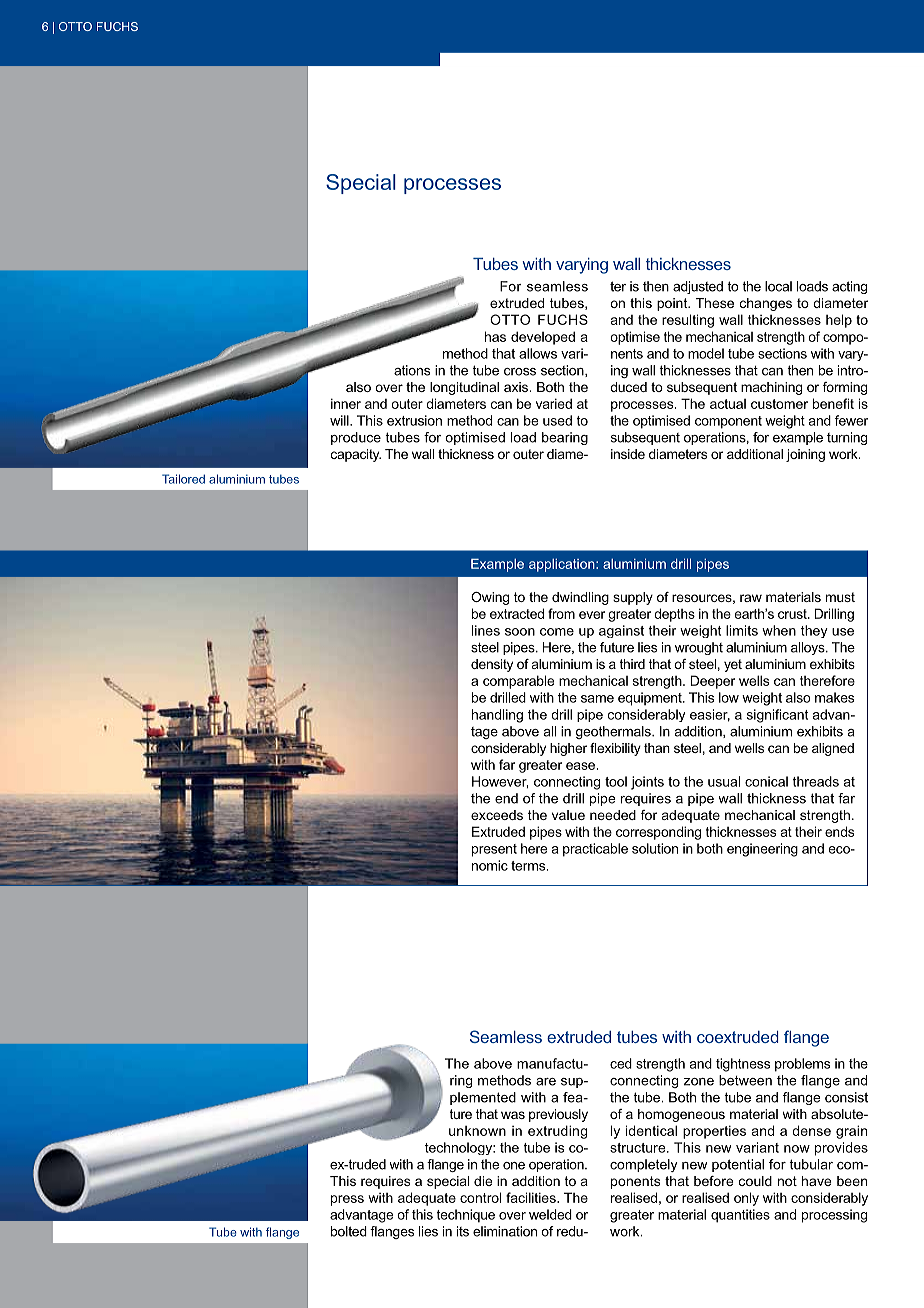 The height and width of the screenshot is (1308, 924). I want to click on only, so click(746, 1199).
